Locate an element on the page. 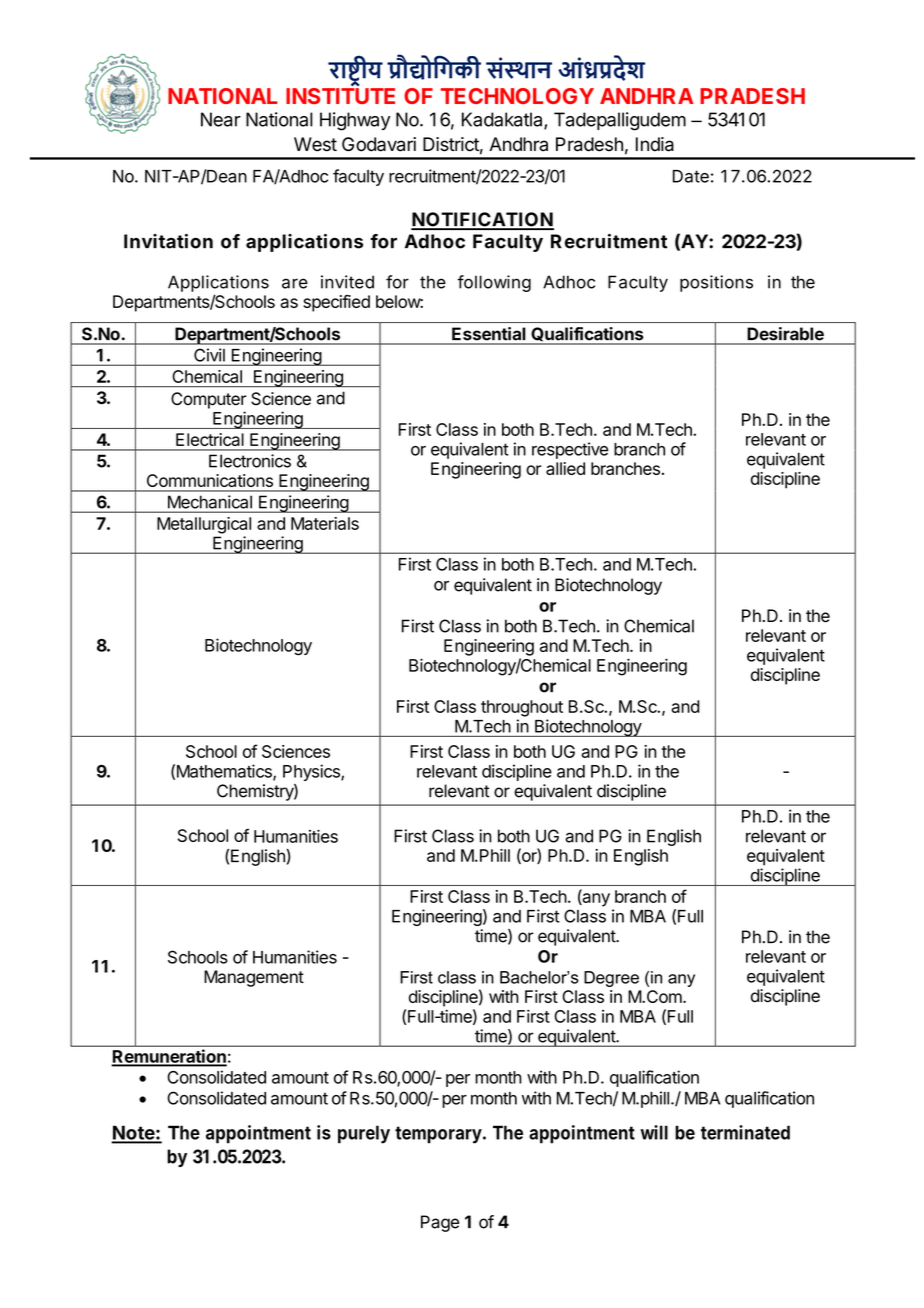  purely is located at coordinates (364, 1134).
